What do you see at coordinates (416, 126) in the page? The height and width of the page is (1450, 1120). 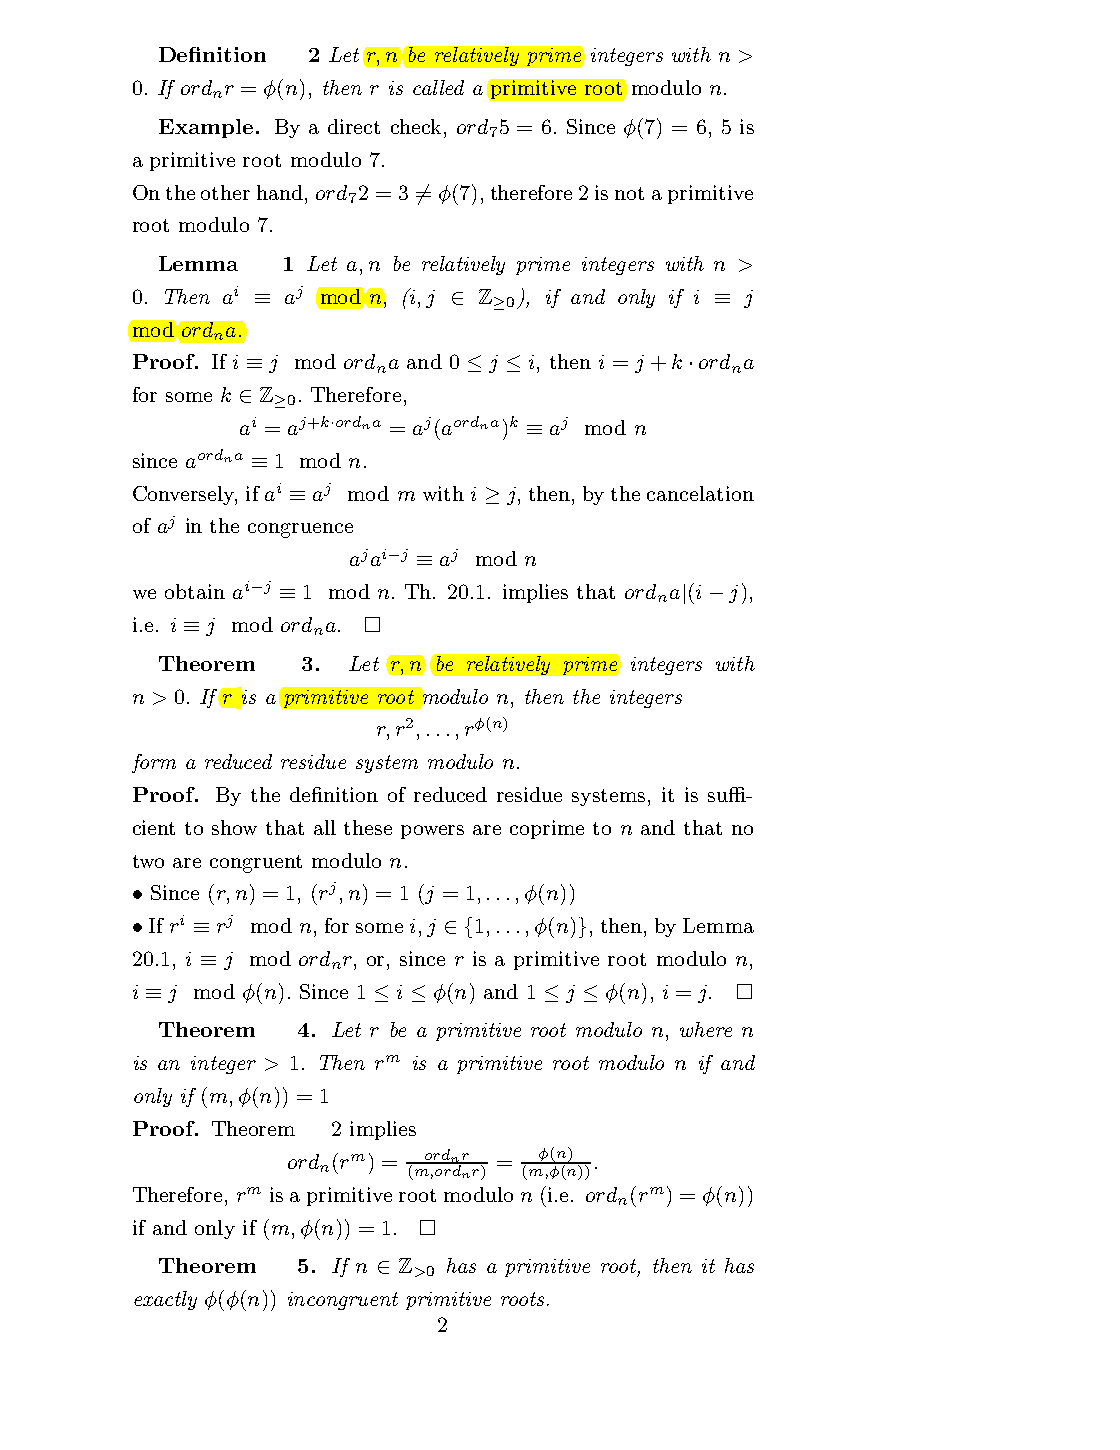 I see `check` at bounding box center [416, 126].
